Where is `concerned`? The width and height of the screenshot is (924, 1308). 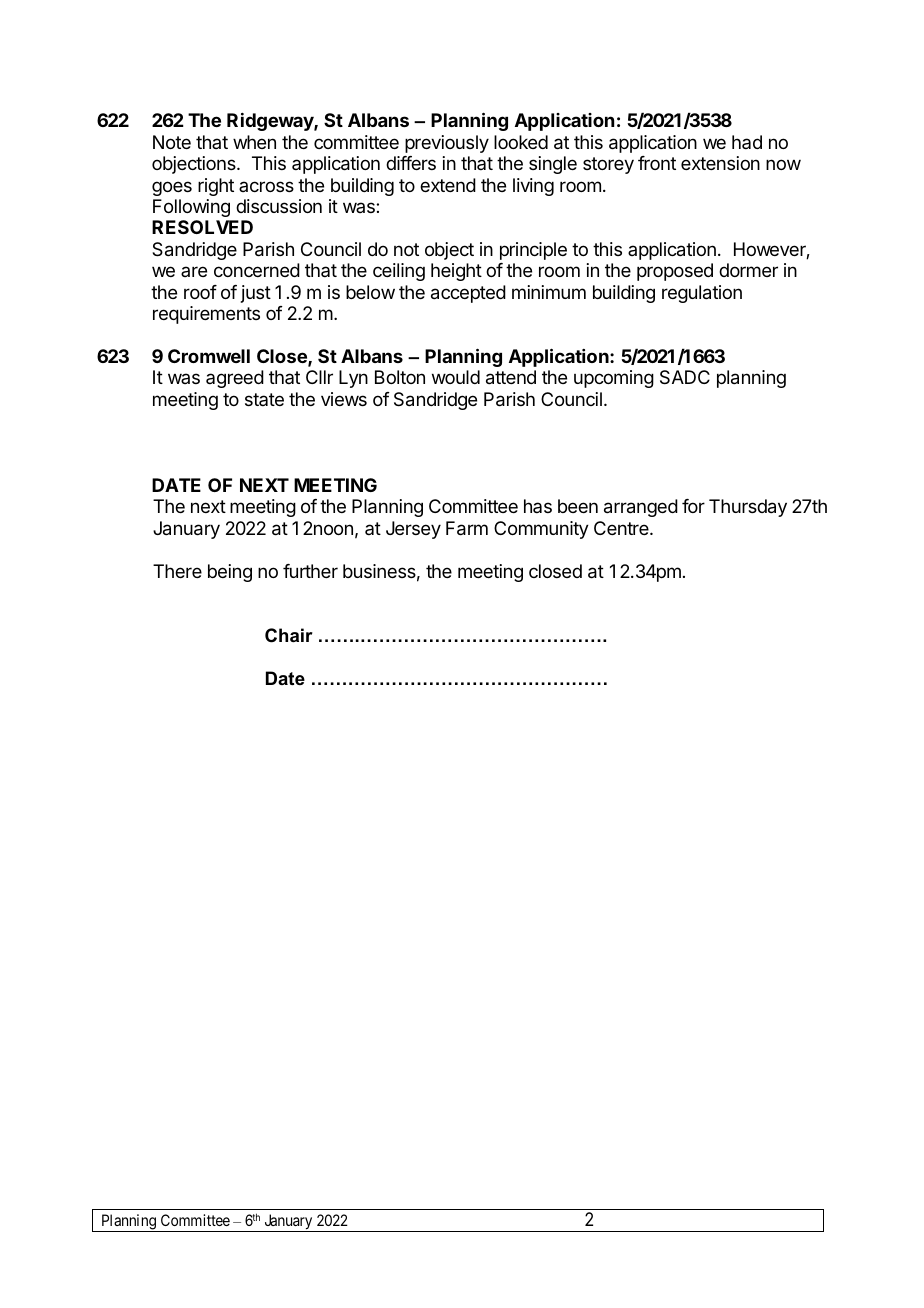 concerned is located at coordinates (257, 270).
